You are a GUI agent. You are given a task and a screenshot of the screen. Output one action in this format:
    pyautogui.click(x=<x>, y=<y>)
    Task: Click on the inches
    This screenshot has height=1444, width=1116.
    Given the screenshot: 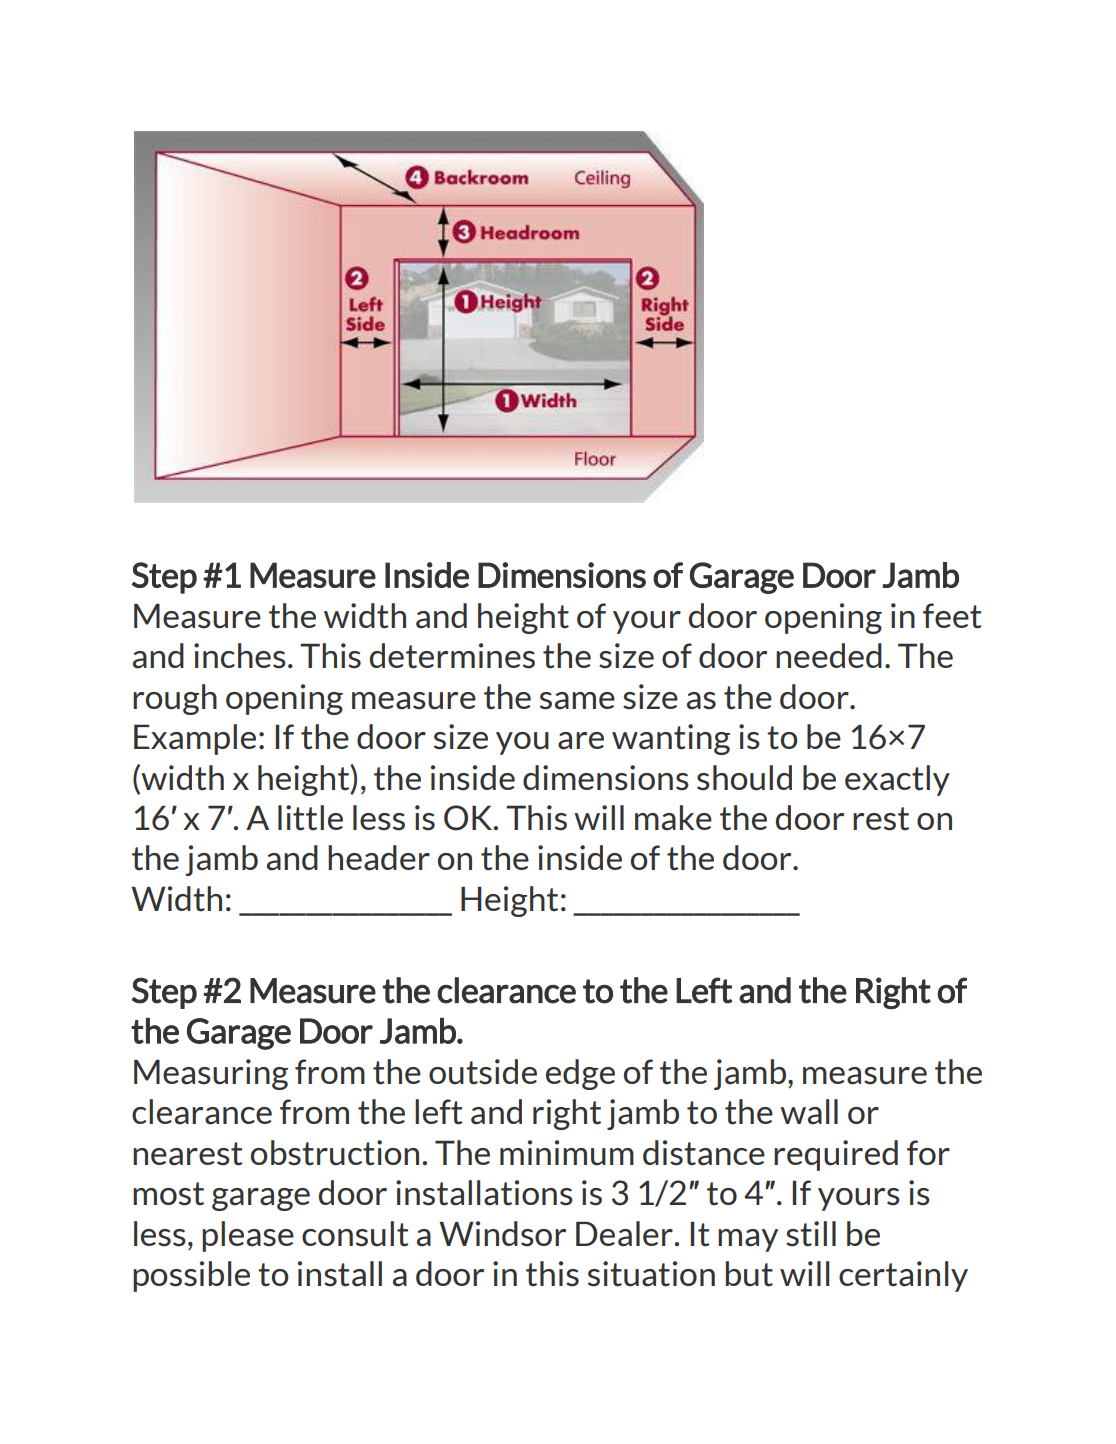 What is the action you would take?
    pyautogui.click(x=240, y=656)
